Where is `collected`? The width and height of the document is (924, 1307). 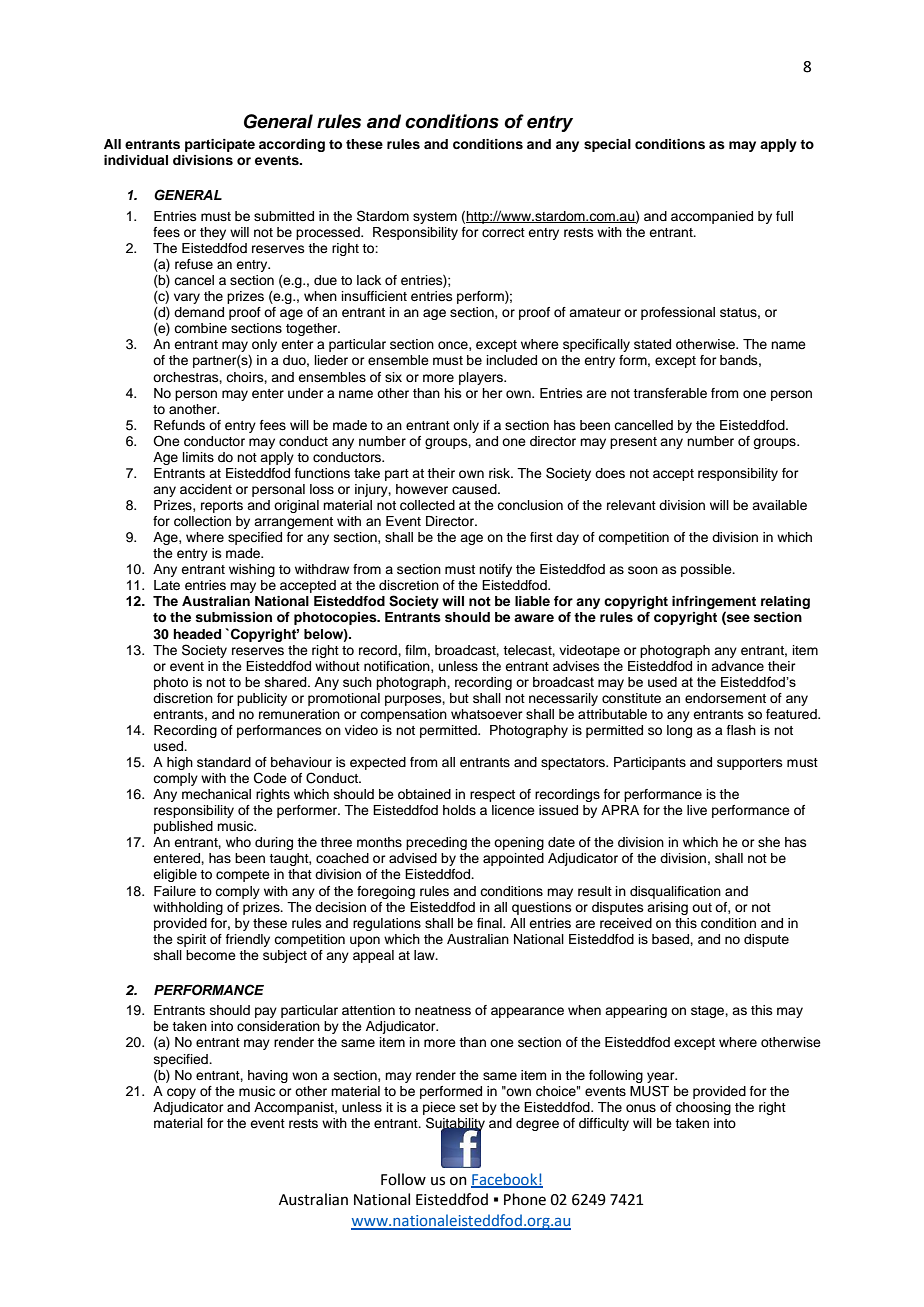
collected is located at coordinates (427, 505).
